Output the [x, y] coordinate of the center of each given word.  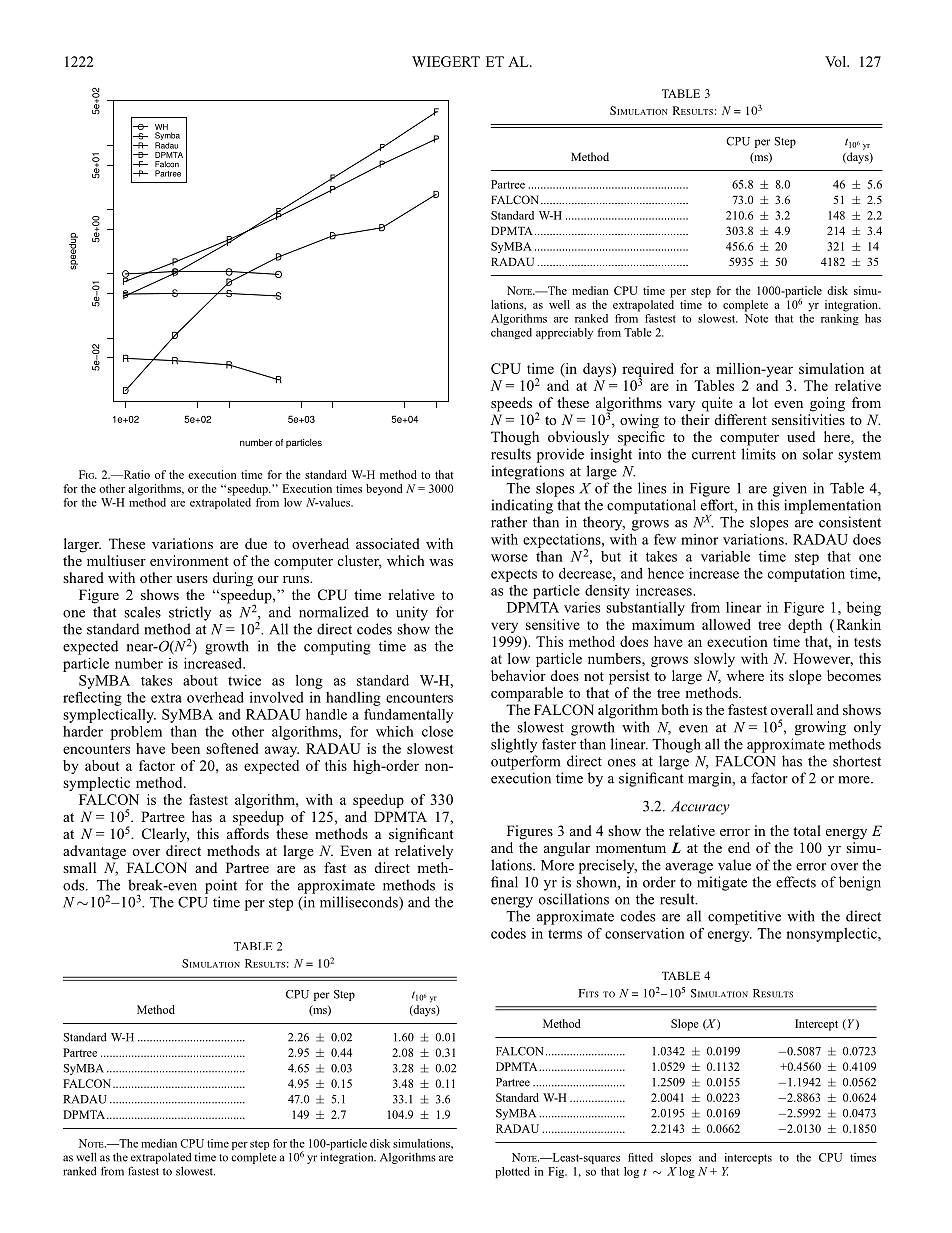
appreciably [564, 333]
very [504, 627]
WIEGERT [446, 61]
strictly [190, 613]
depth [805, 626]
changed [511, 333]
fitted [640, 1157]
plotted [512, 1172]
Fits [589, 993]
